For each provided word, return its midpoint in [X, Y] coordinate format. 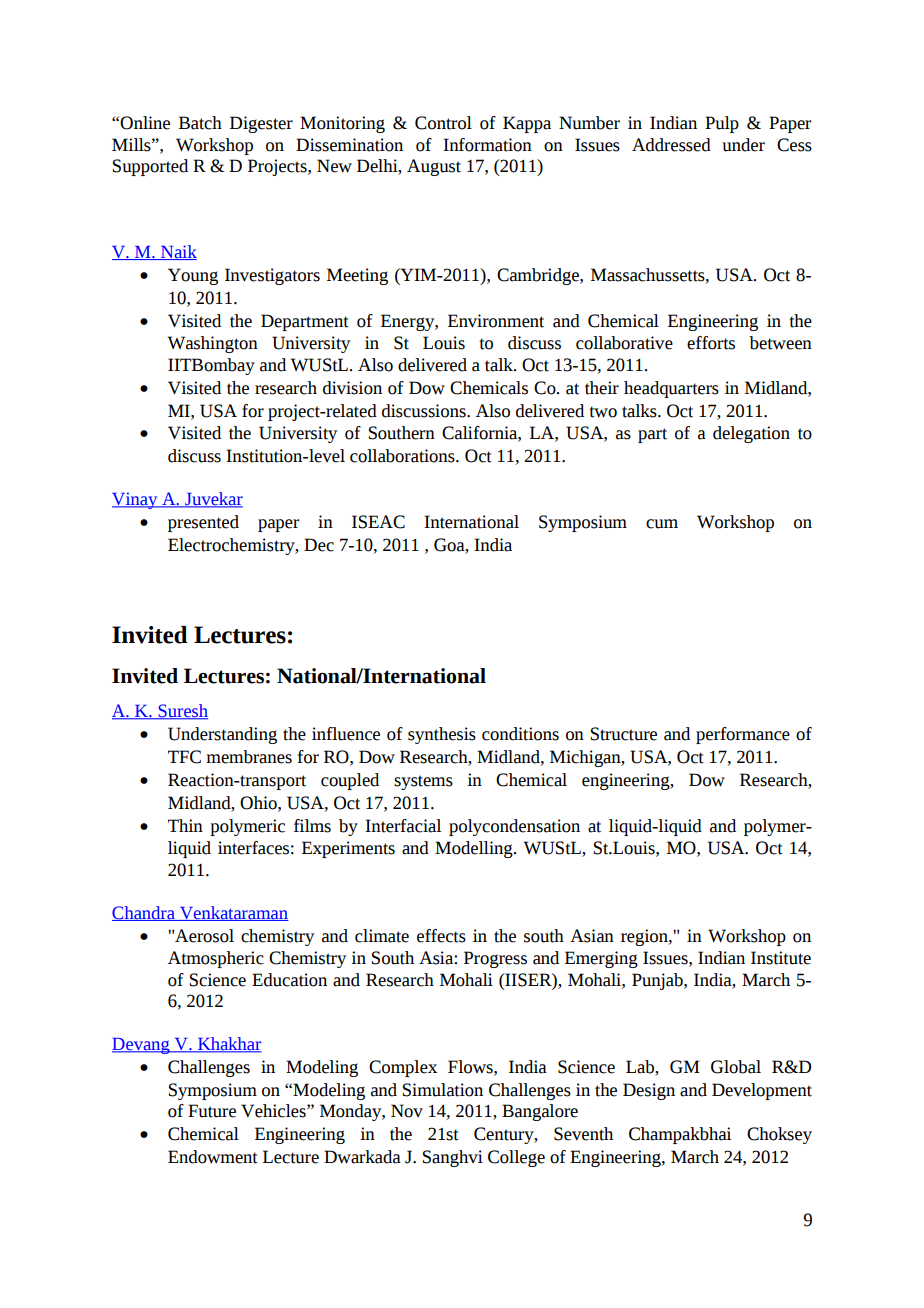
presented [203, 523]
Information [487, 145]
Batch [200, 123]
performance [743, 735]
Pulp [722, 124]
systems [423, 782]
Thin [185, 825]
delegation [751, 434]
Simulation [443, 1090]
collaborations [403, 456]
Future [212, 1111]
